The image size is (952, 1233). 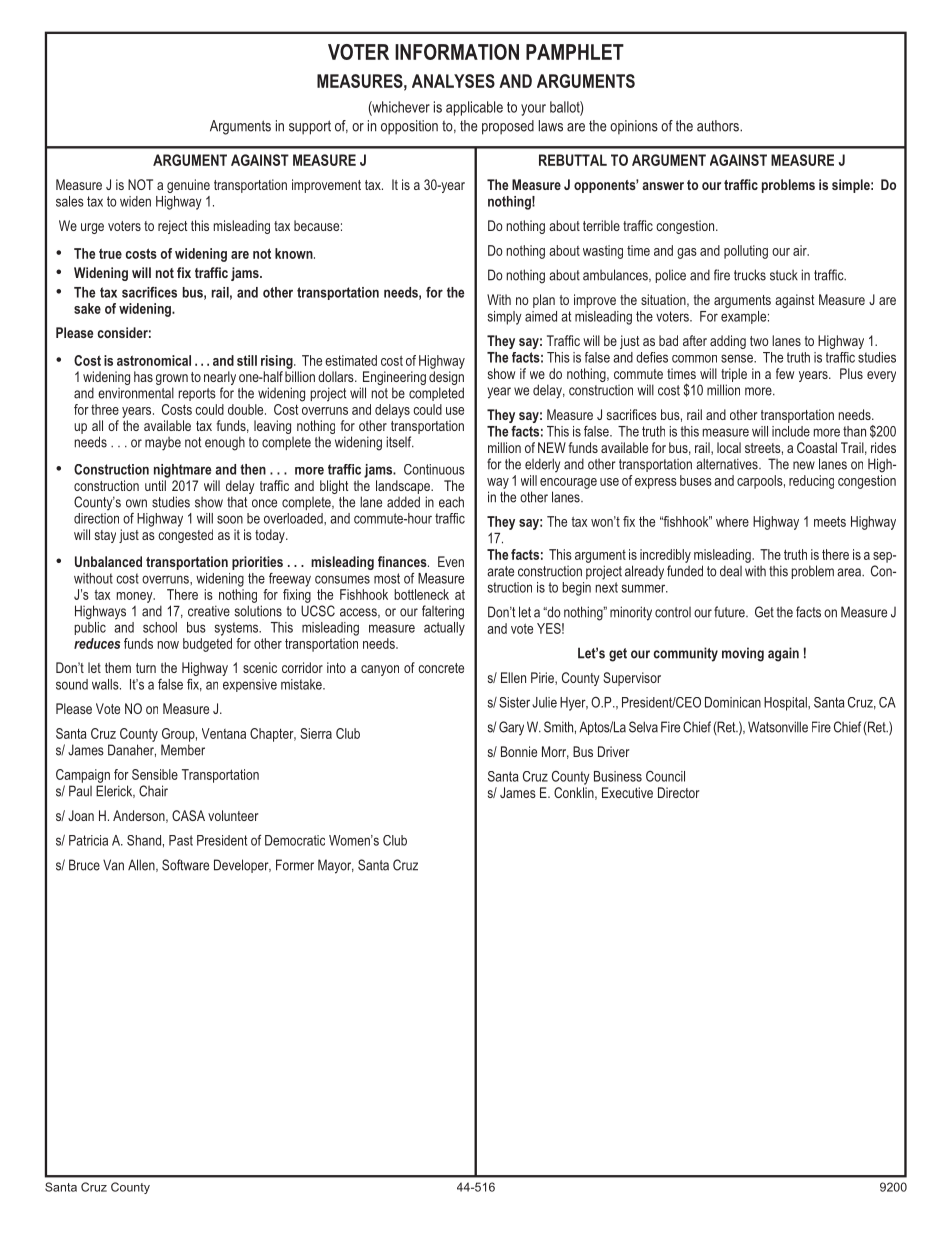 What do you see at coordinates (719, 126) in the page?
I see `authors` at bounding box center [719, 126].
